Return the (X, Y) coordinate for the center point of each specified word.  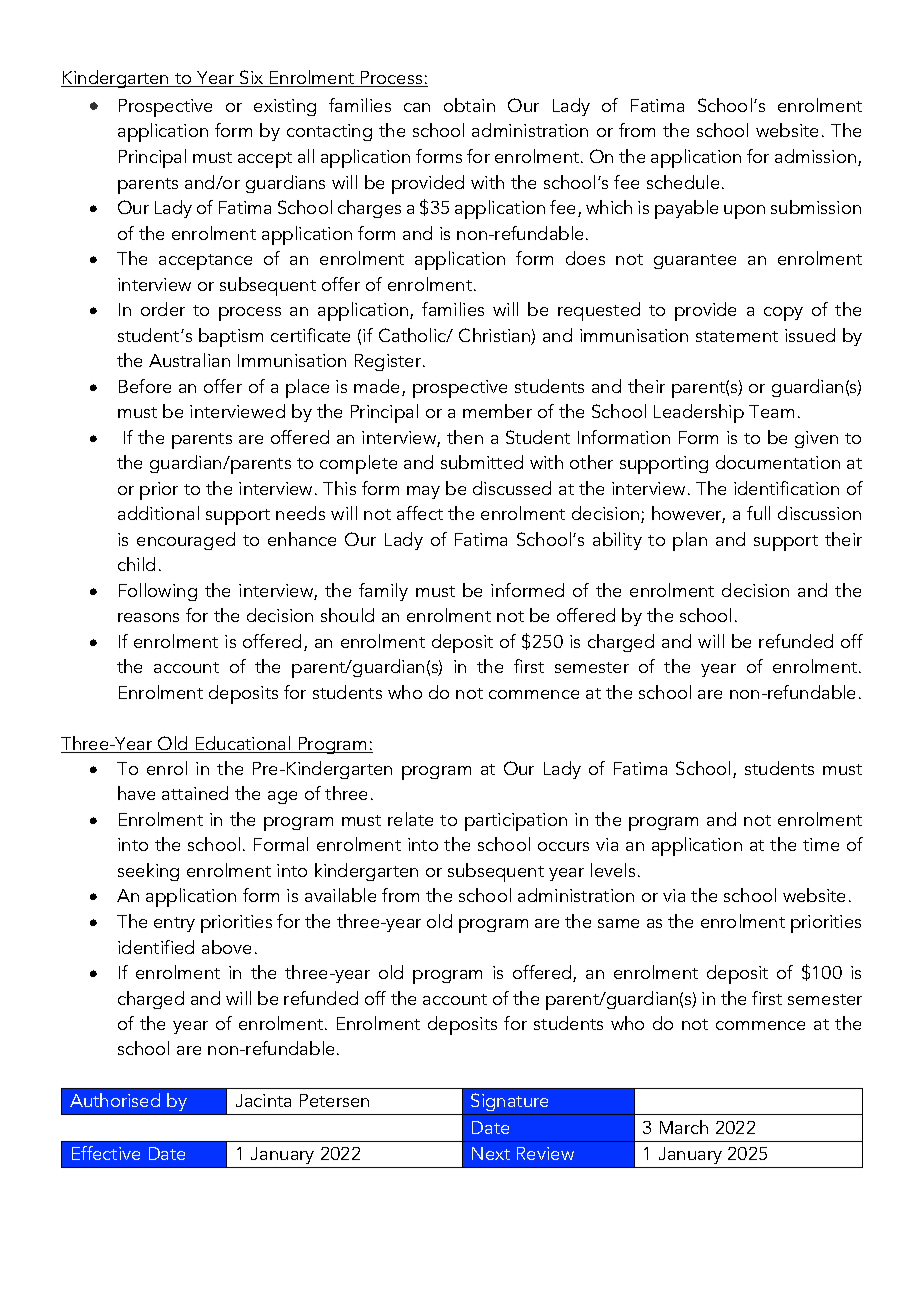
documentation (778, 462)
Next (491, 1153)
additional (158, 513)
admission (815, 156)
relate (410, 819)
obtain (469, 105)
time (821, 844)
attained (195, 793)
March (684, 1127)
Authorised (115, 1100)
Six (252, 78)
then (465, 437)
